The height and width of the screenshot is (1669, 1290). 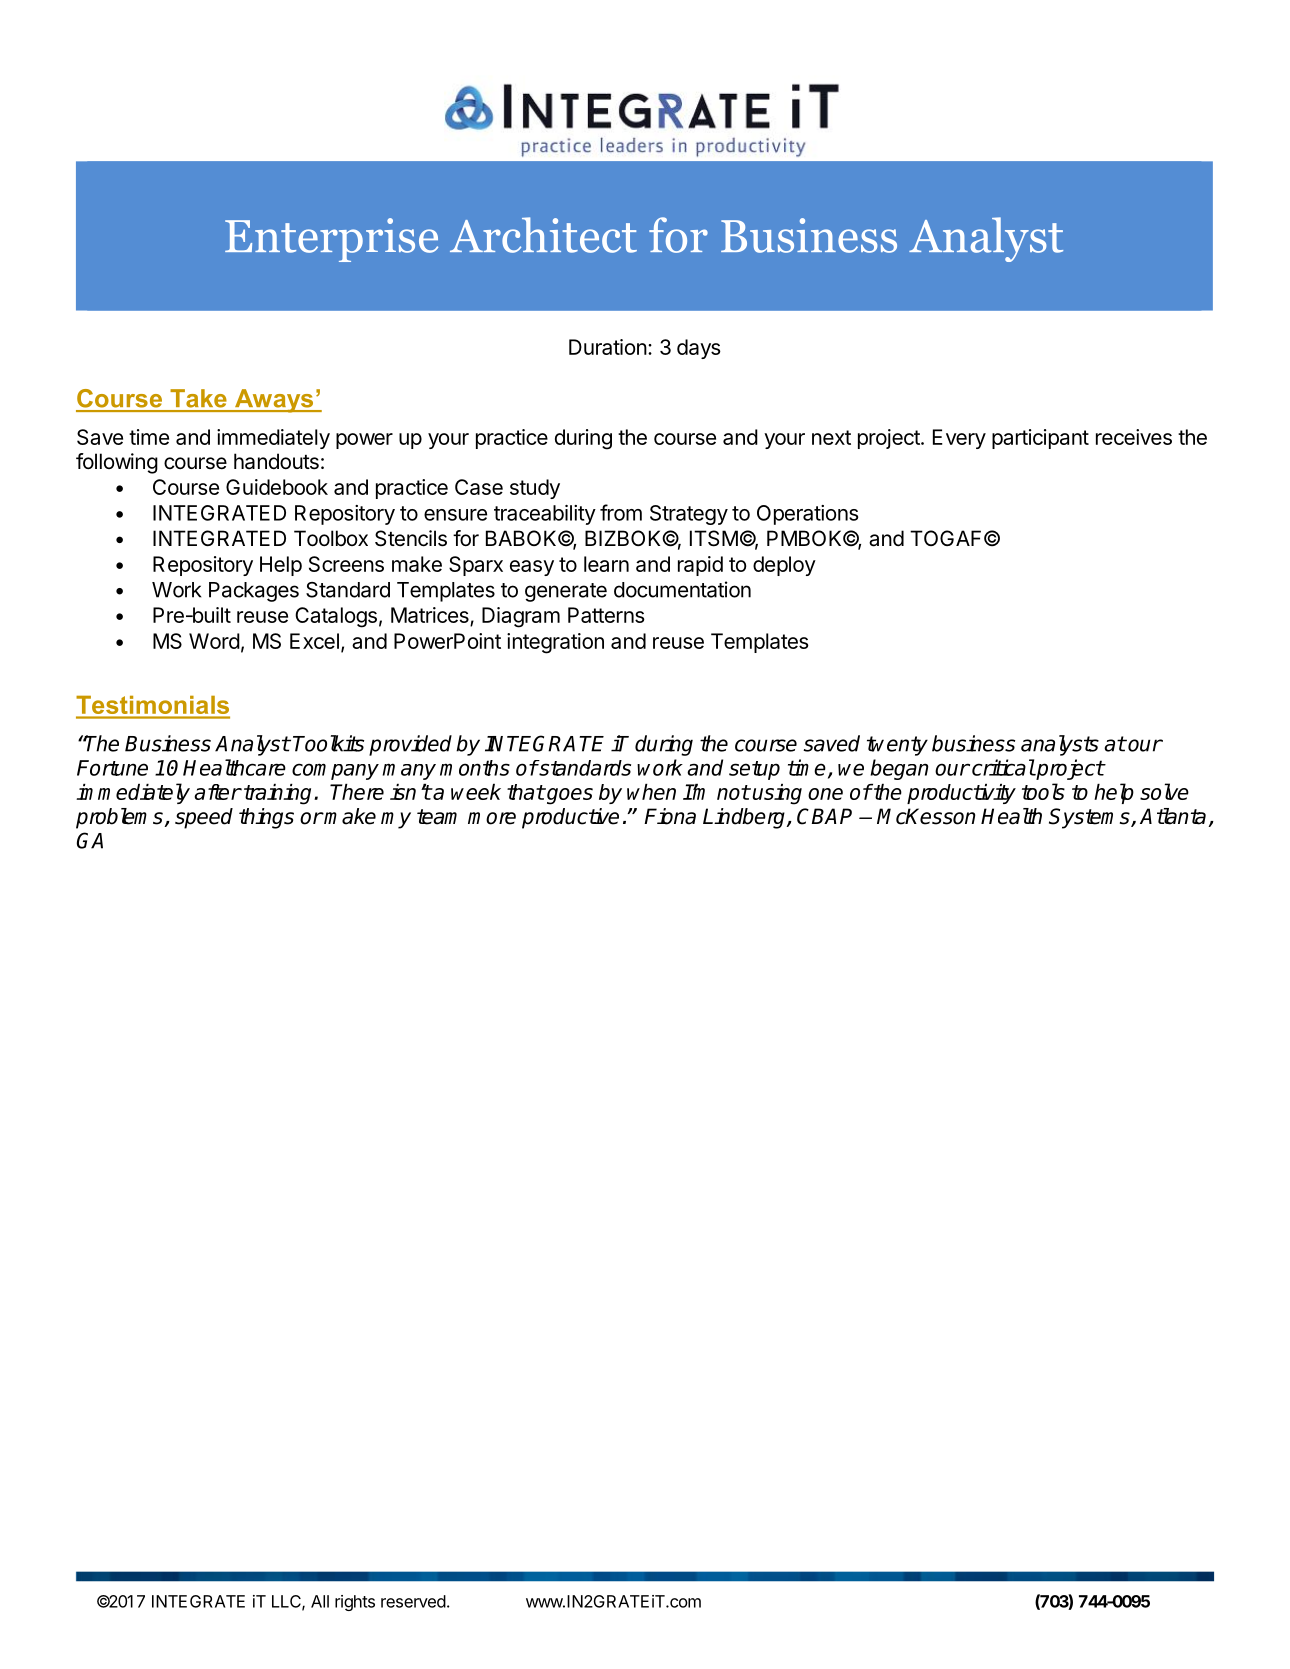 What do you see at coordinates (355, 1603) in the screenshot?
I see `rights` at bounding box center [355, 1603].
